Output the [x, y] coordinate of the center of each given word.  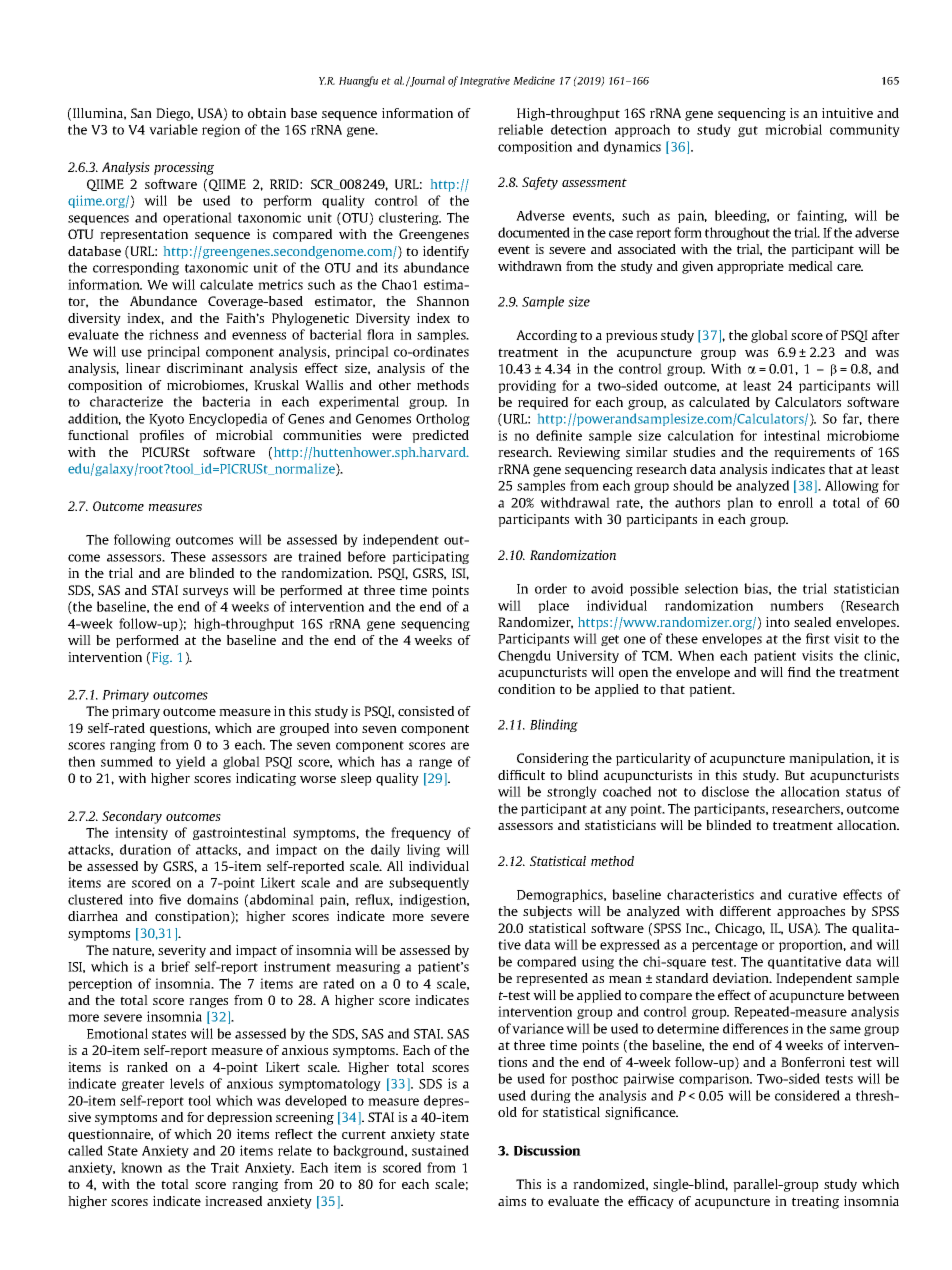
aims [512, 1201]
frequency [421, 833]
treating [815, 1202]
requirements [814, 453]
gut [748, 131]
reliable [520, 129]
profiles [161, 436]
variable [173, 129]
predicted [440, 436]
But [795, 775]
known [141, 1167]
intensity [141, 833]
